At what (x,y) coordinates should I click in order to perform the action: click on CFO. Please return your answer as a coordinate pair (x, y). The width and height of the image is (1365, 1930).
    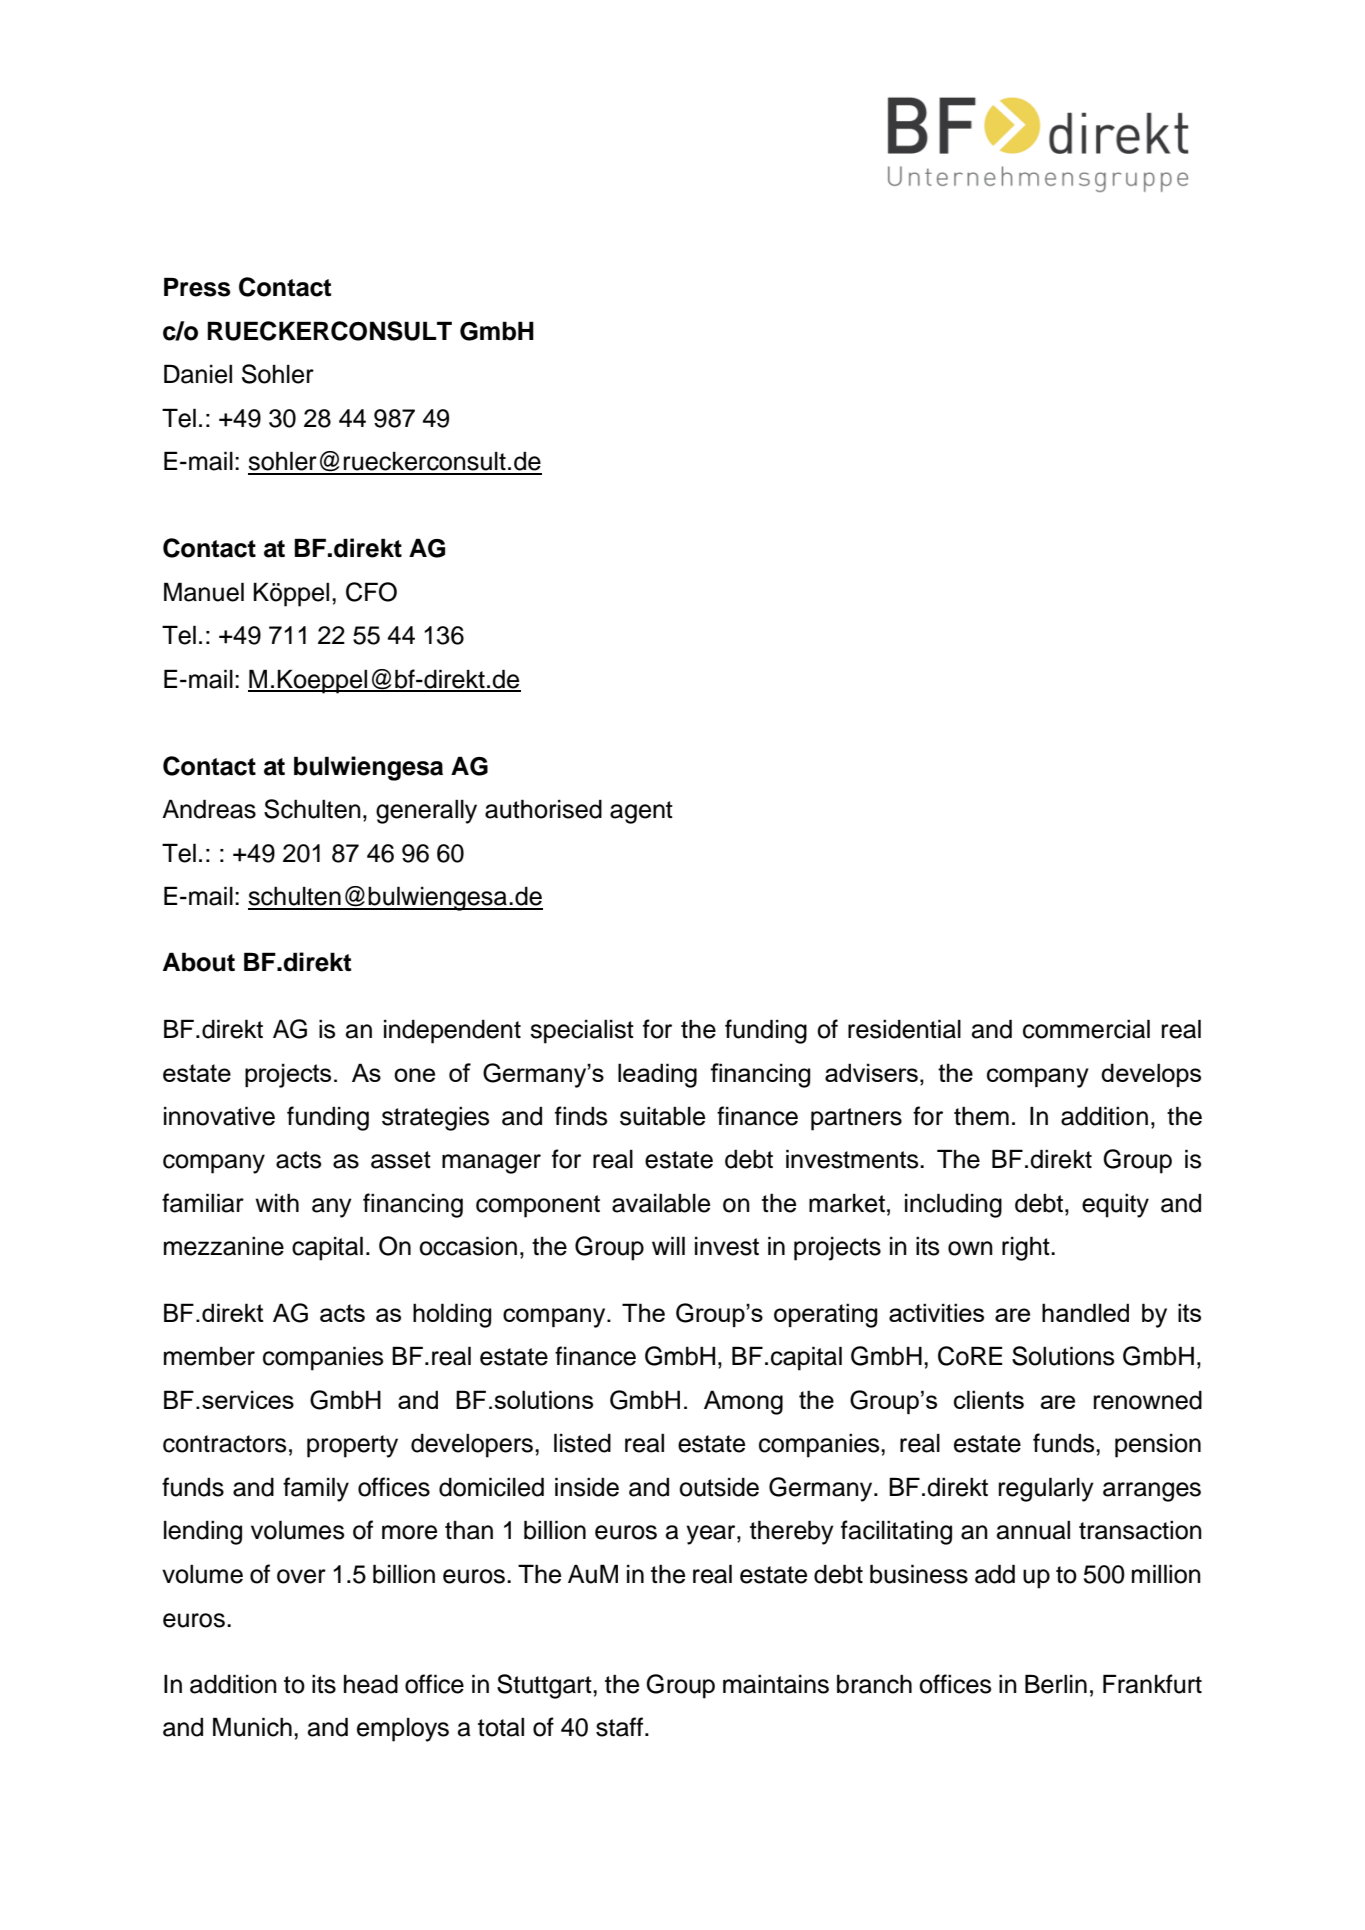
    Looking at the image, I should click on (371, 592).
